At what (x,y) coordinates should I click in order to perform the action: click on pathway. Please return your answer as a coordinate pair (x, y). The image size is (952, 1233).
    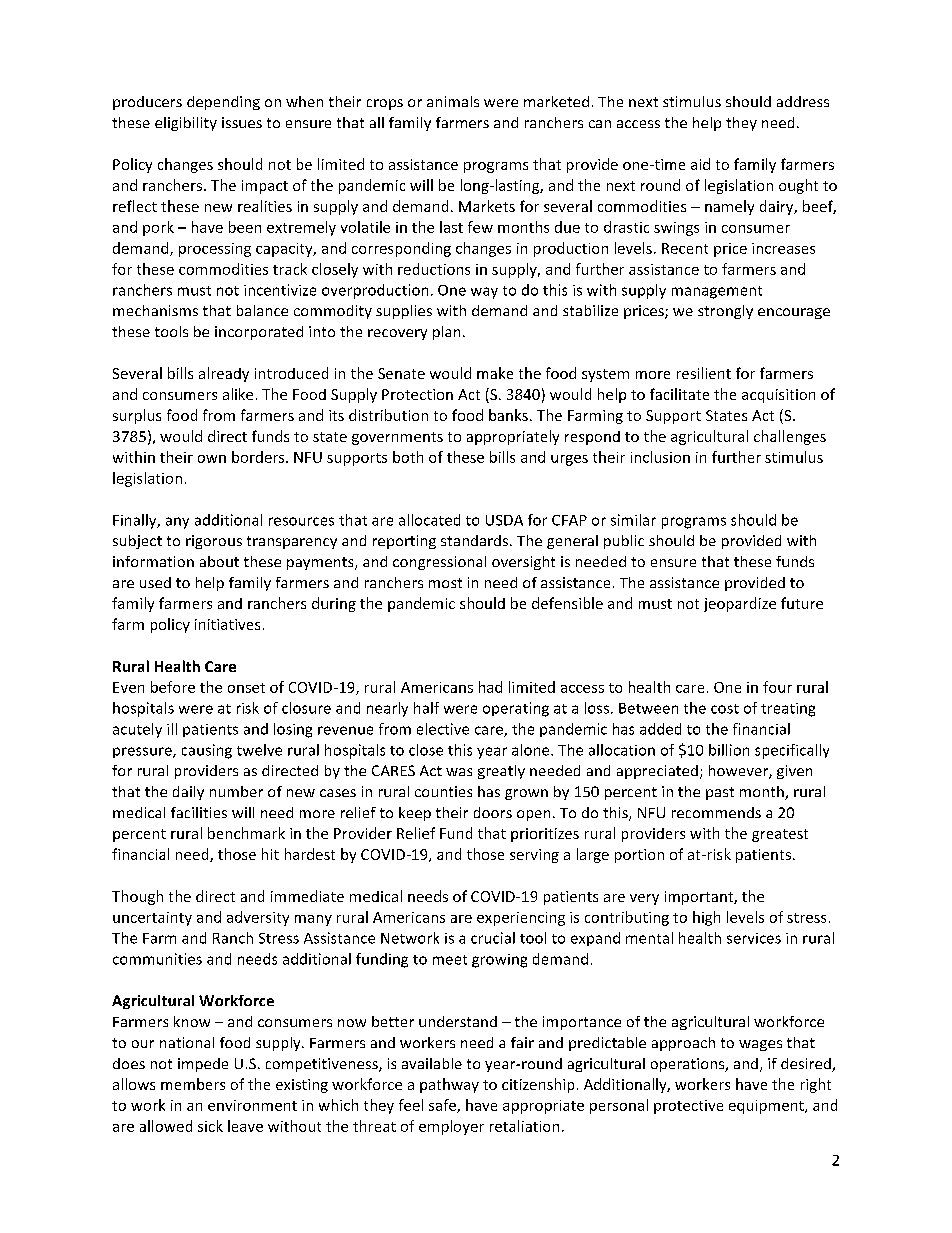
    Looking at the image, I should click on (449, 1085).
